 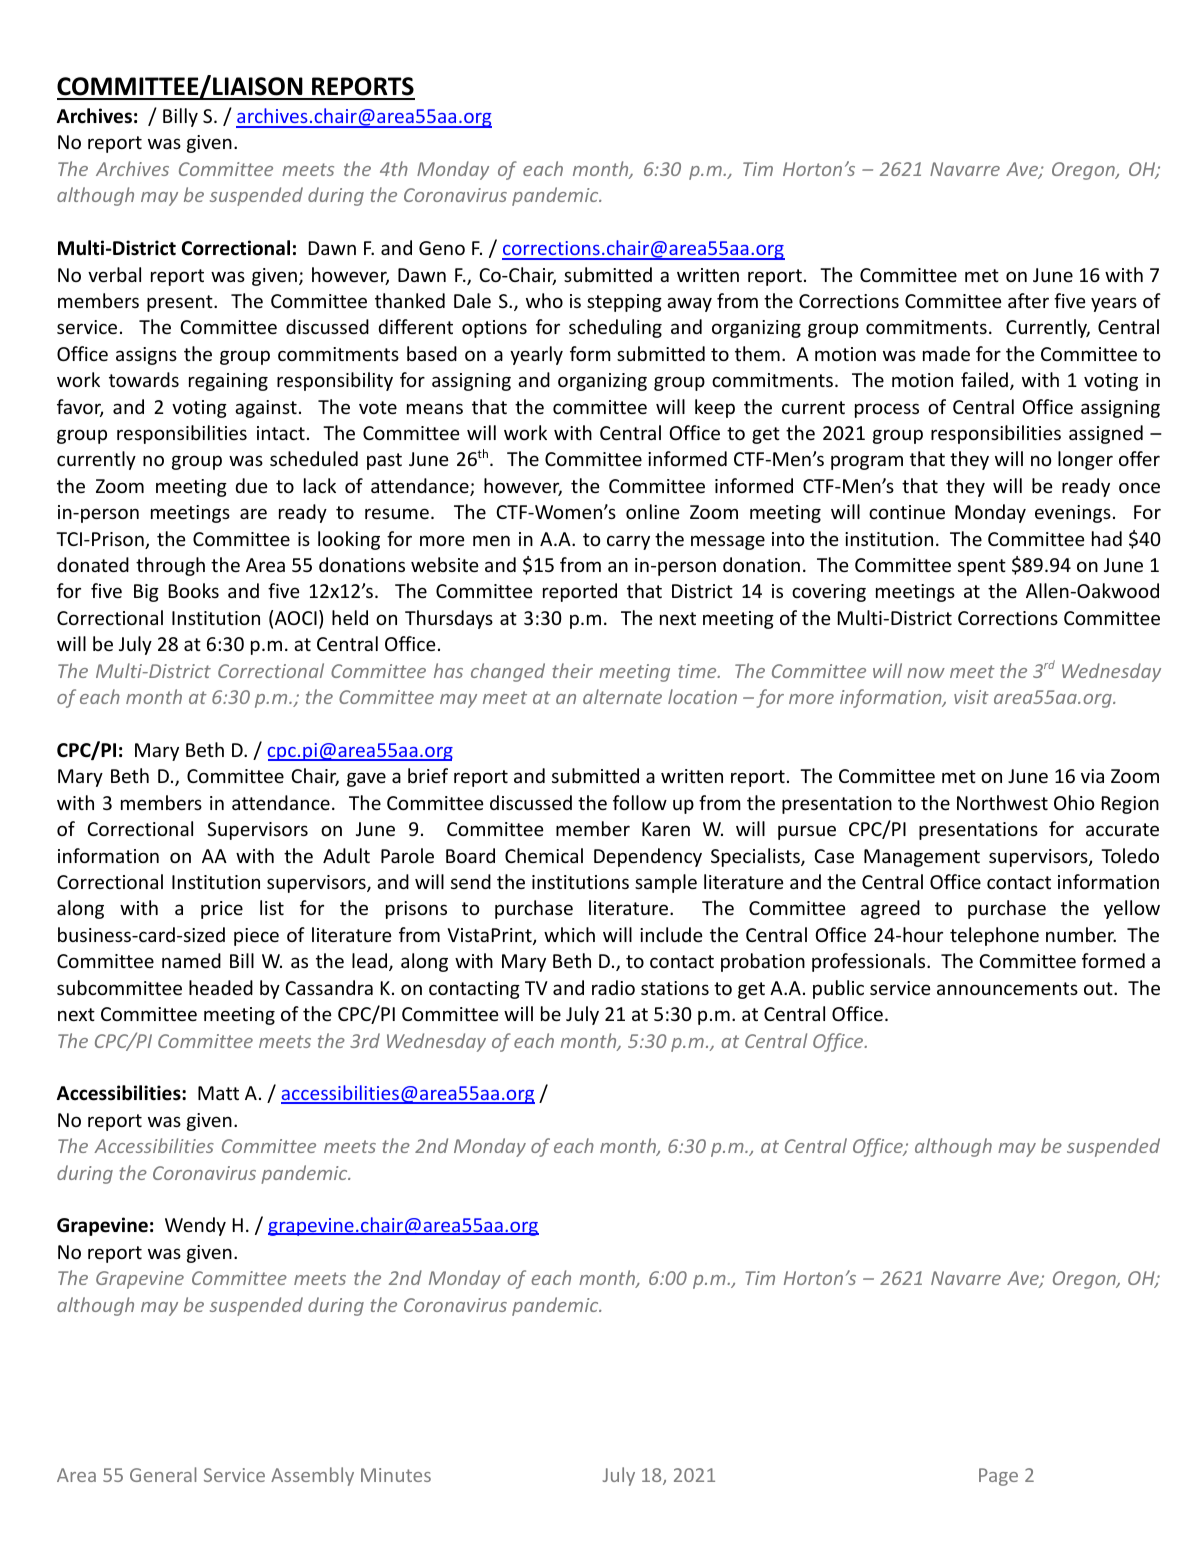 I want to click on Minutes, so click(x=396, y=1475).
